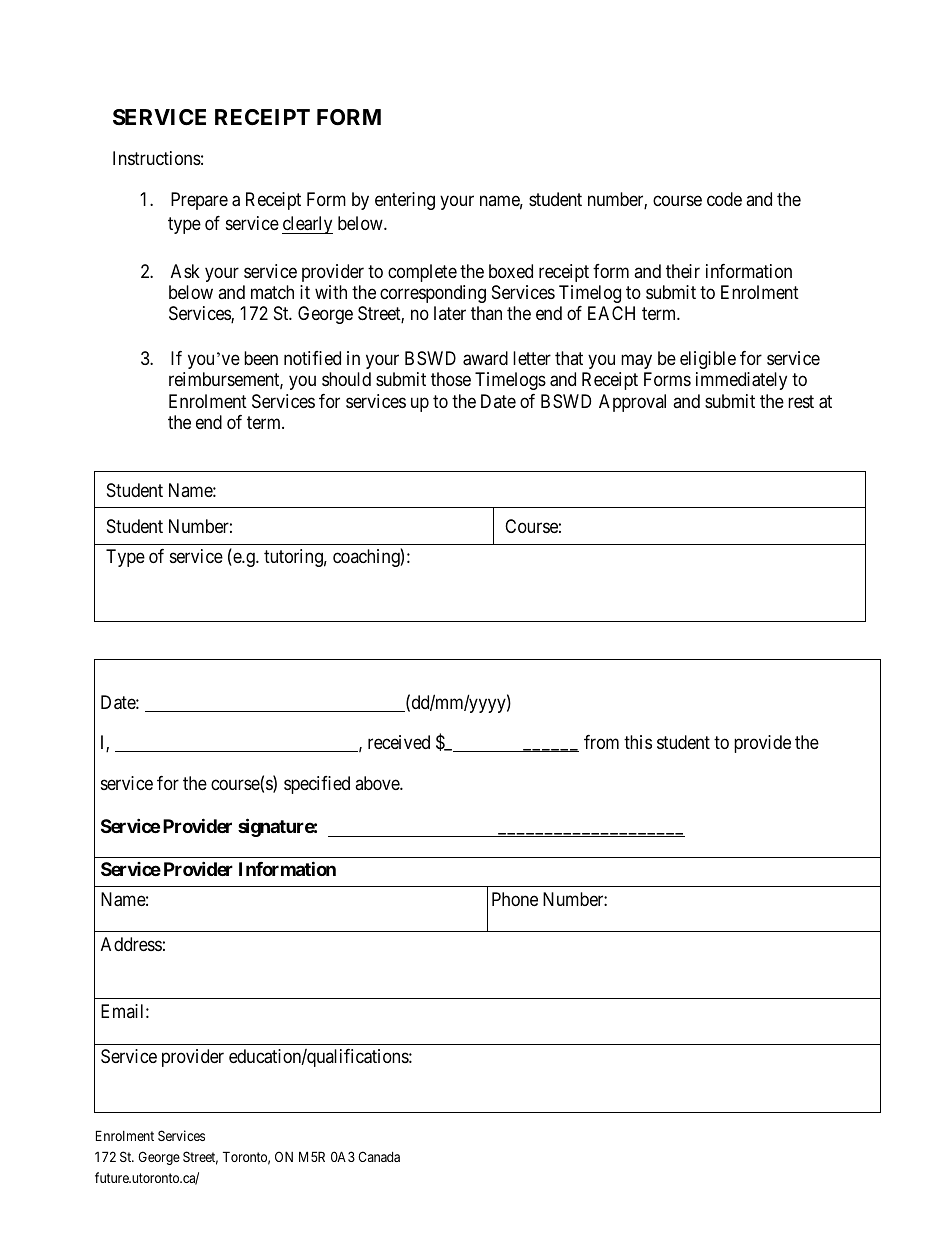 Image resolution: width=952 pixels, height=1233 pixels. What do you see at coordinates (601, 742) in the screenshot?
I see `from` at bounding box center [601, 742].
